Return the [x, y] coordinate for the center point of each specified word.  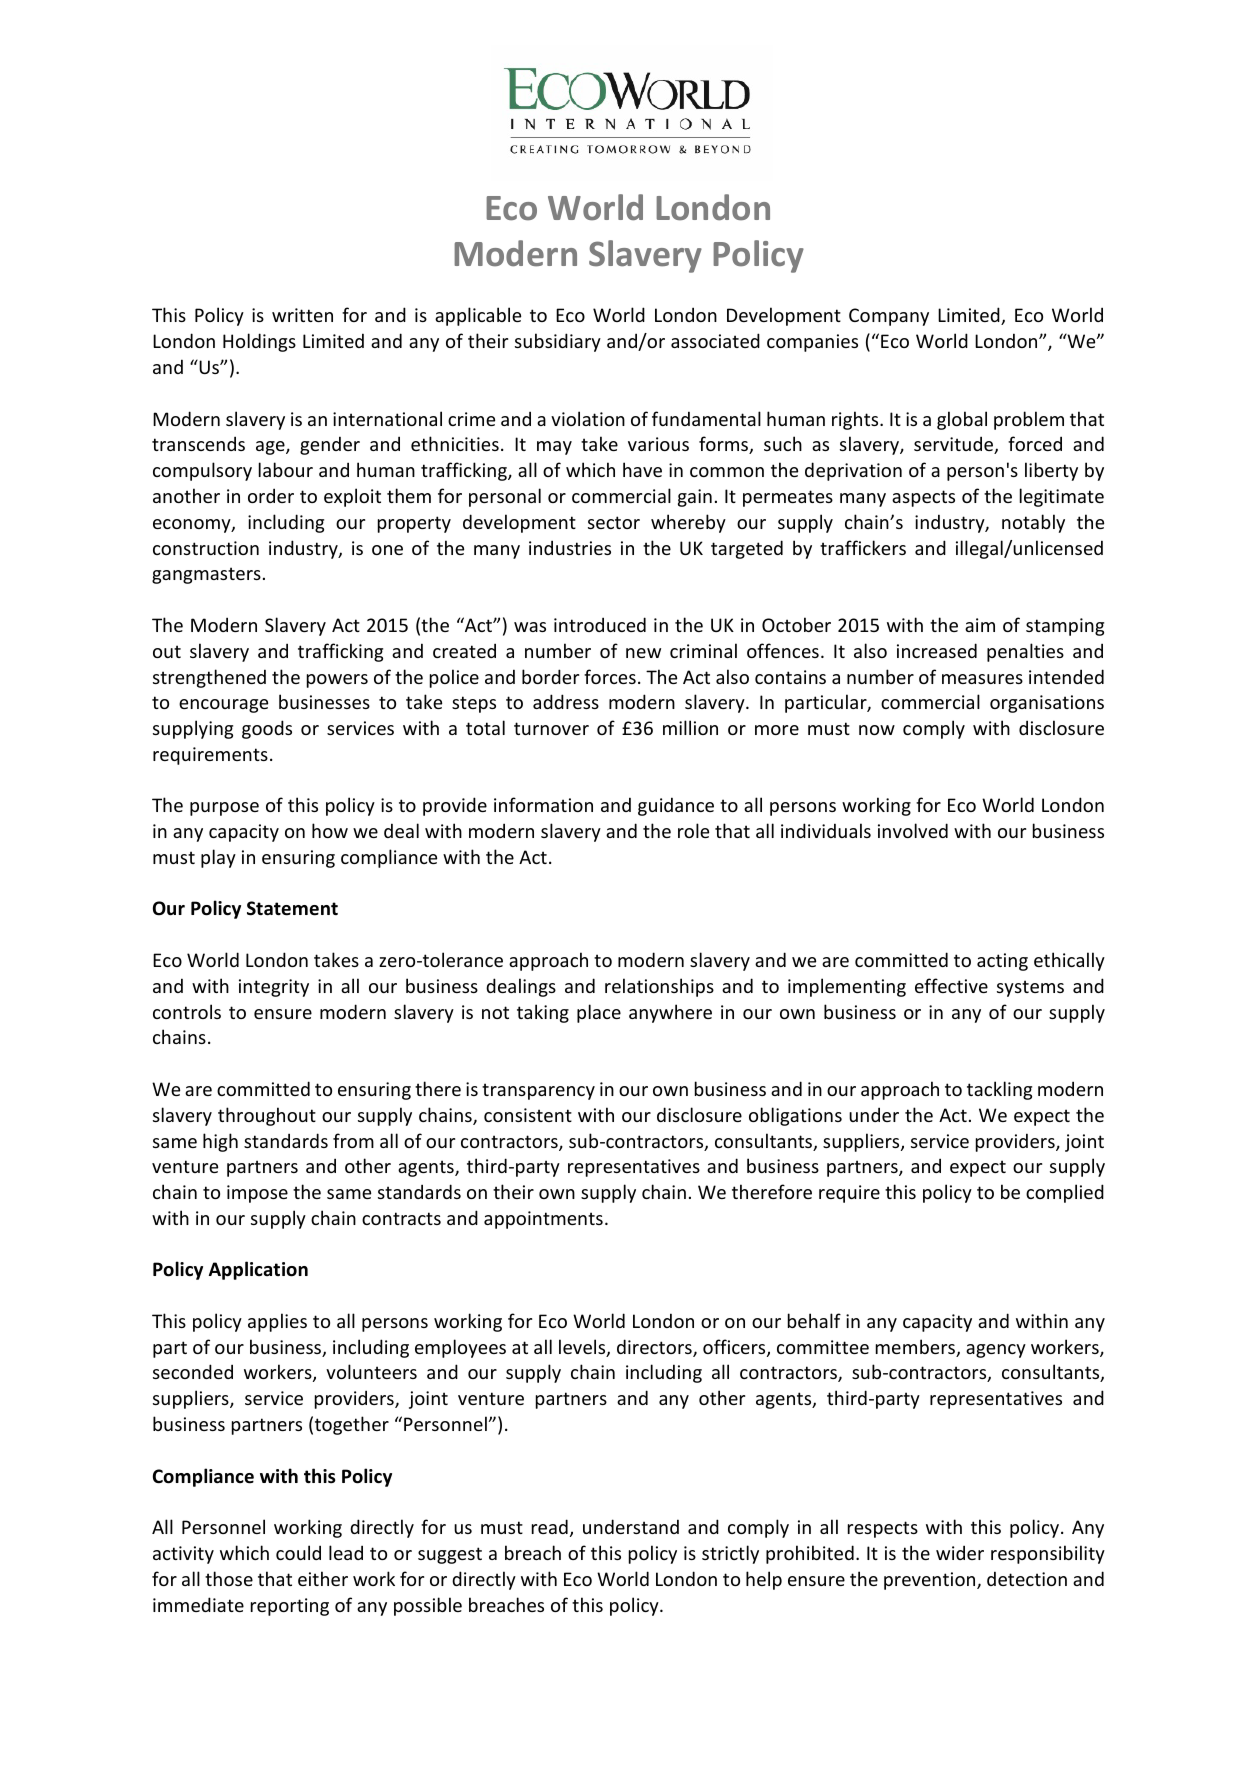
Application [258, 1270]
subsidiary [558, 342]
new [643, 653]
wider [960, 1552]
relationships [659, 987]
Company [889, 317]
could [298, 1552]
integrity [274, 988]
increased [937, 650]
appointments [543, 1220]
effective [951, 985]
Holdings [259, 342]
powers [337, 681]
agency [996, 1351]
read [550, 1526]
